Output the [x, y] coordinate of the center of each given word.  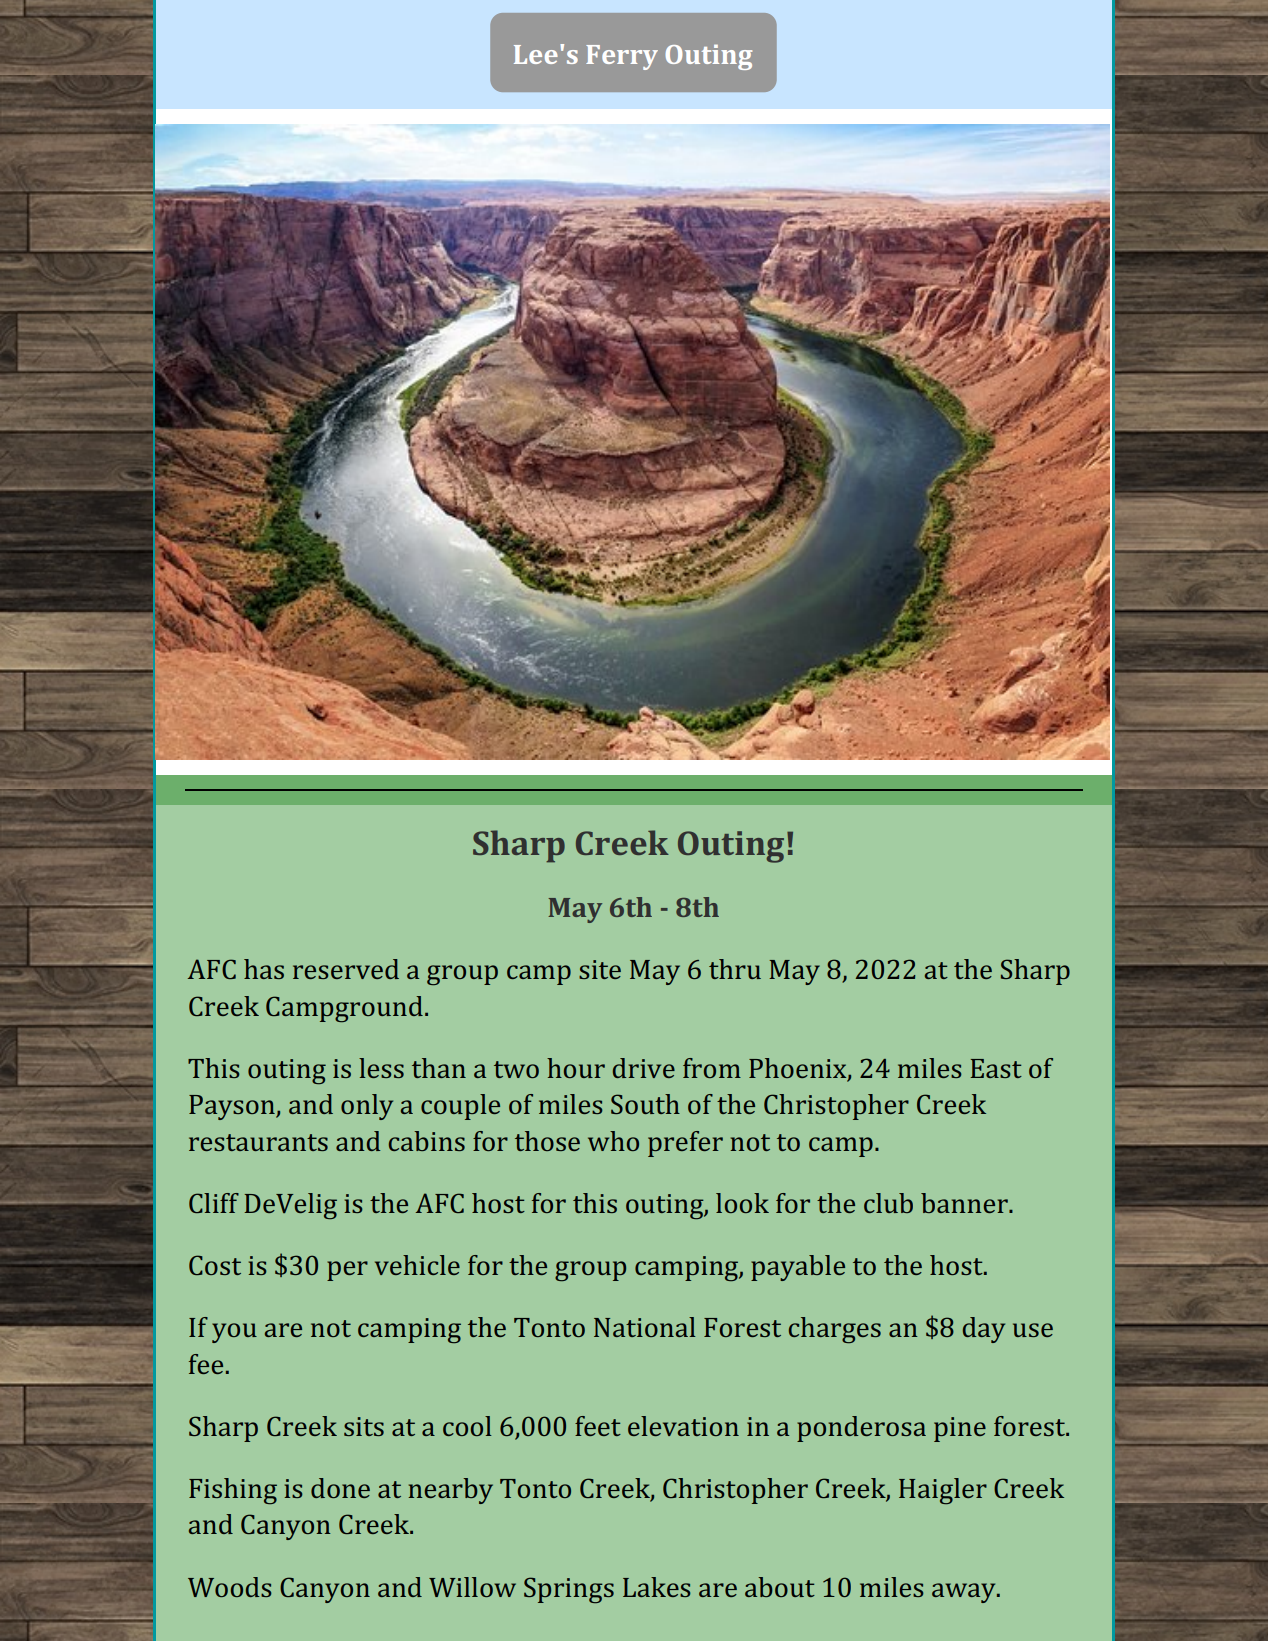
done [340, 1488]
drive [644, 1068]
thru [735, 969]
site [600, 969]
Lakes [657, 1587]
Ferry [622, 57]
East [996, 1068]
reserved [346, 969]
